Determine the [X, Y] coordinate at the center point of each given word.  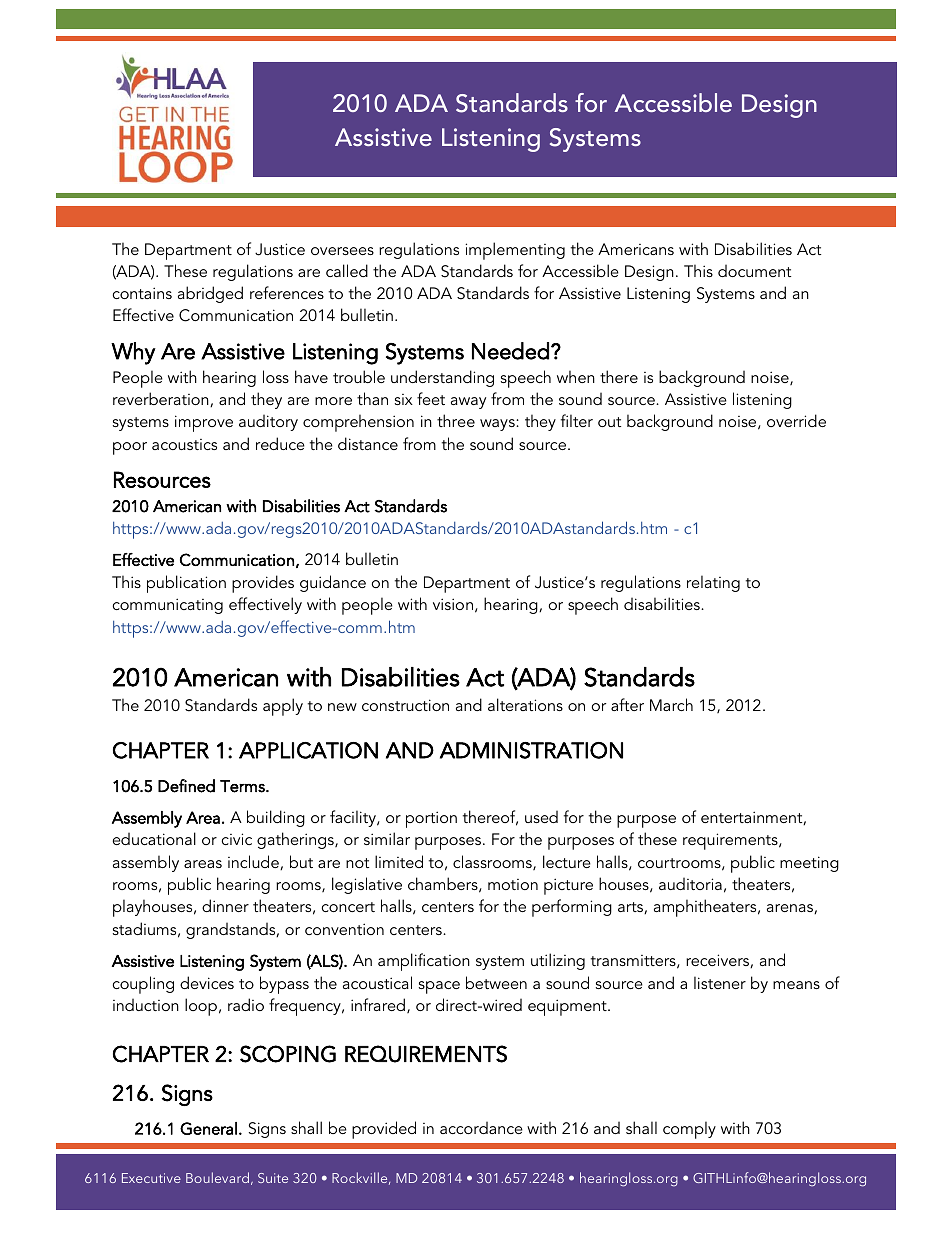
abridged [210, 294]
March [671, 704]
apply [283, 707]
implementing [515, 251]
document [754, 270]
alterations [525, 704]
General [208, 1128]
